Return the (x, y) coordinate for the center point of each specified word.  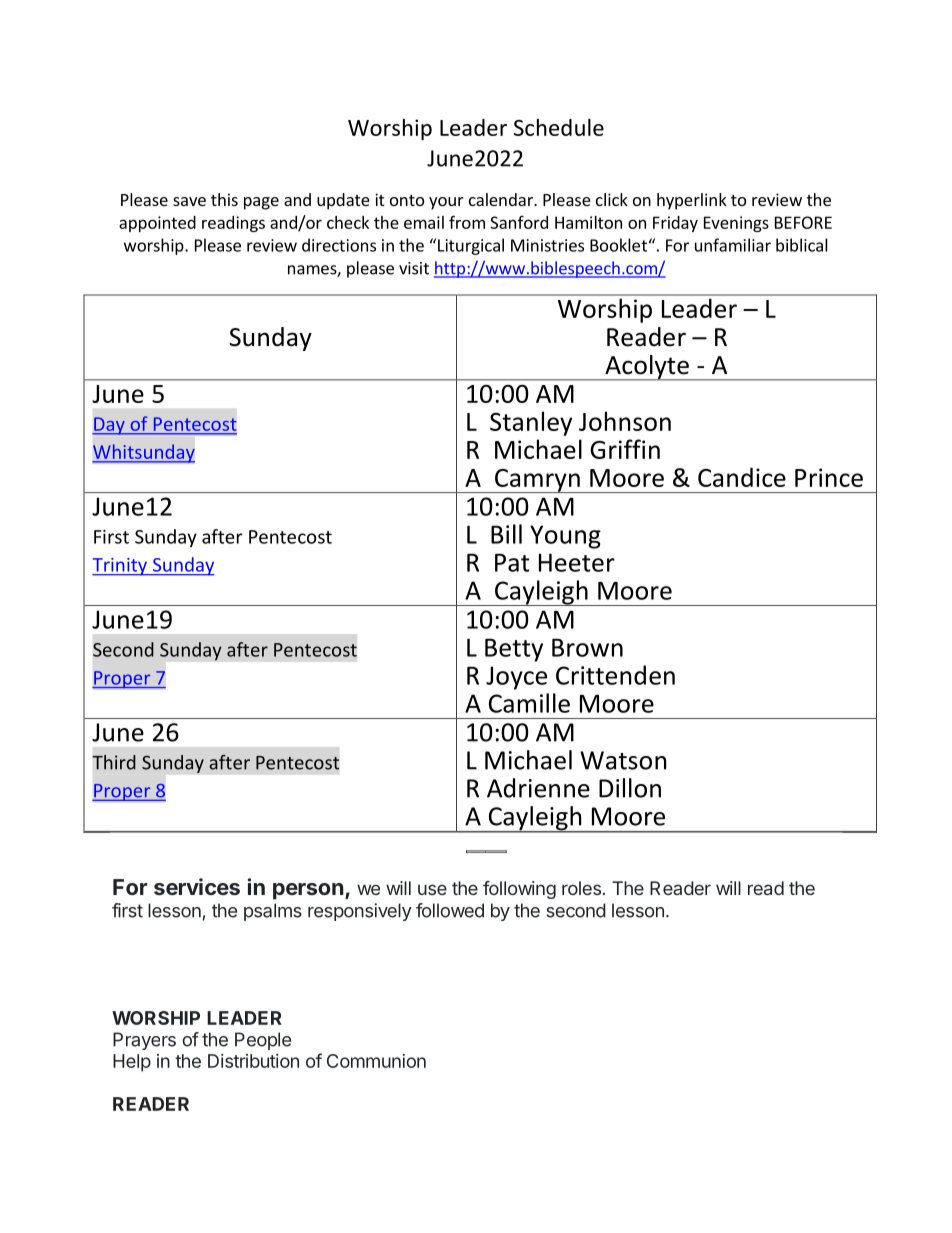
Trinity (120, 567)
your (446, 203)
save (189, 201)
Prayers (144, 1041)
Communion (376, 1061)
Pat (512, 562)
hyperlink (692, 201)
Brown (587, 647)
